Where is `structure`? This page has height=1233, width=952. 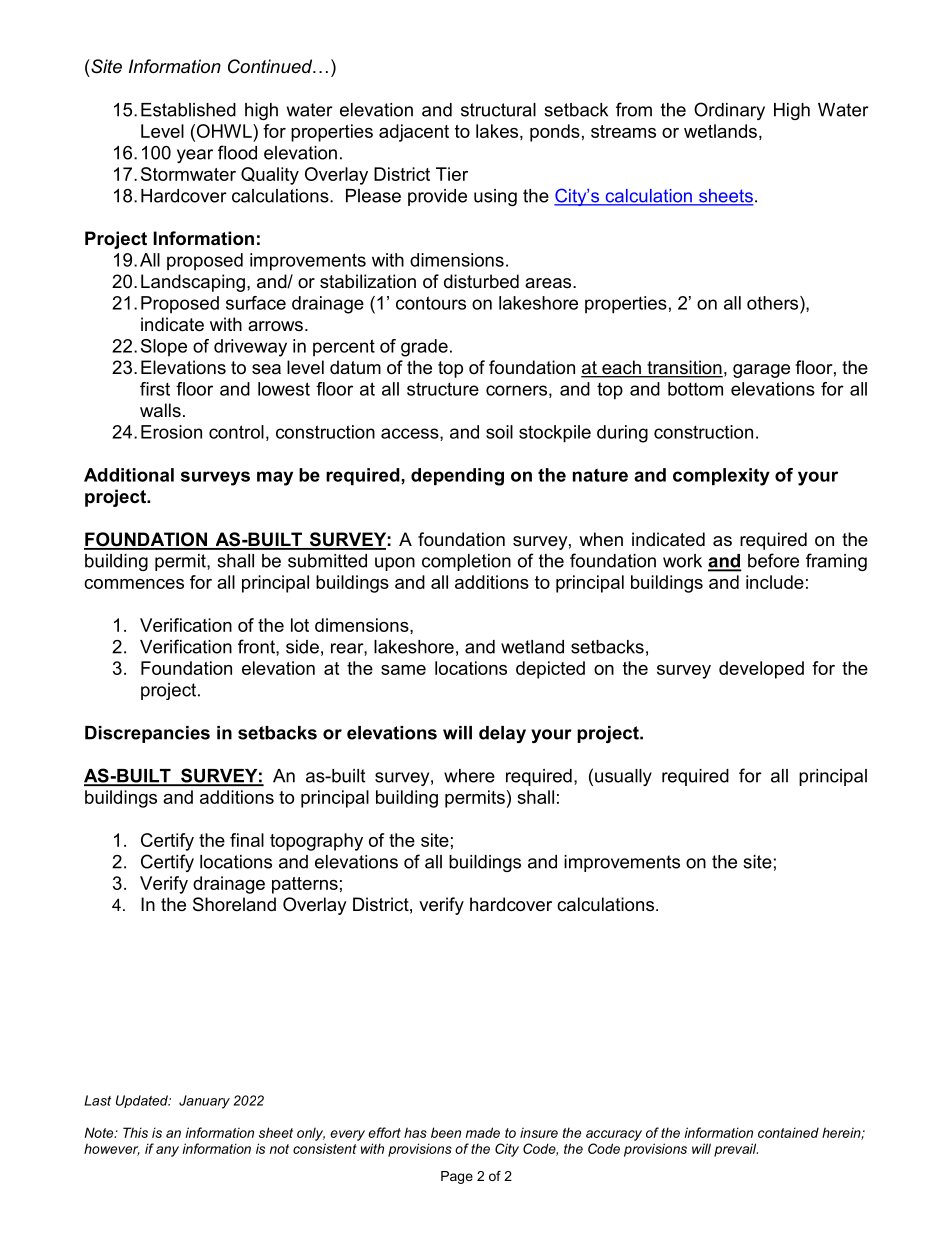
structure is located at coordinates (443, 389).
